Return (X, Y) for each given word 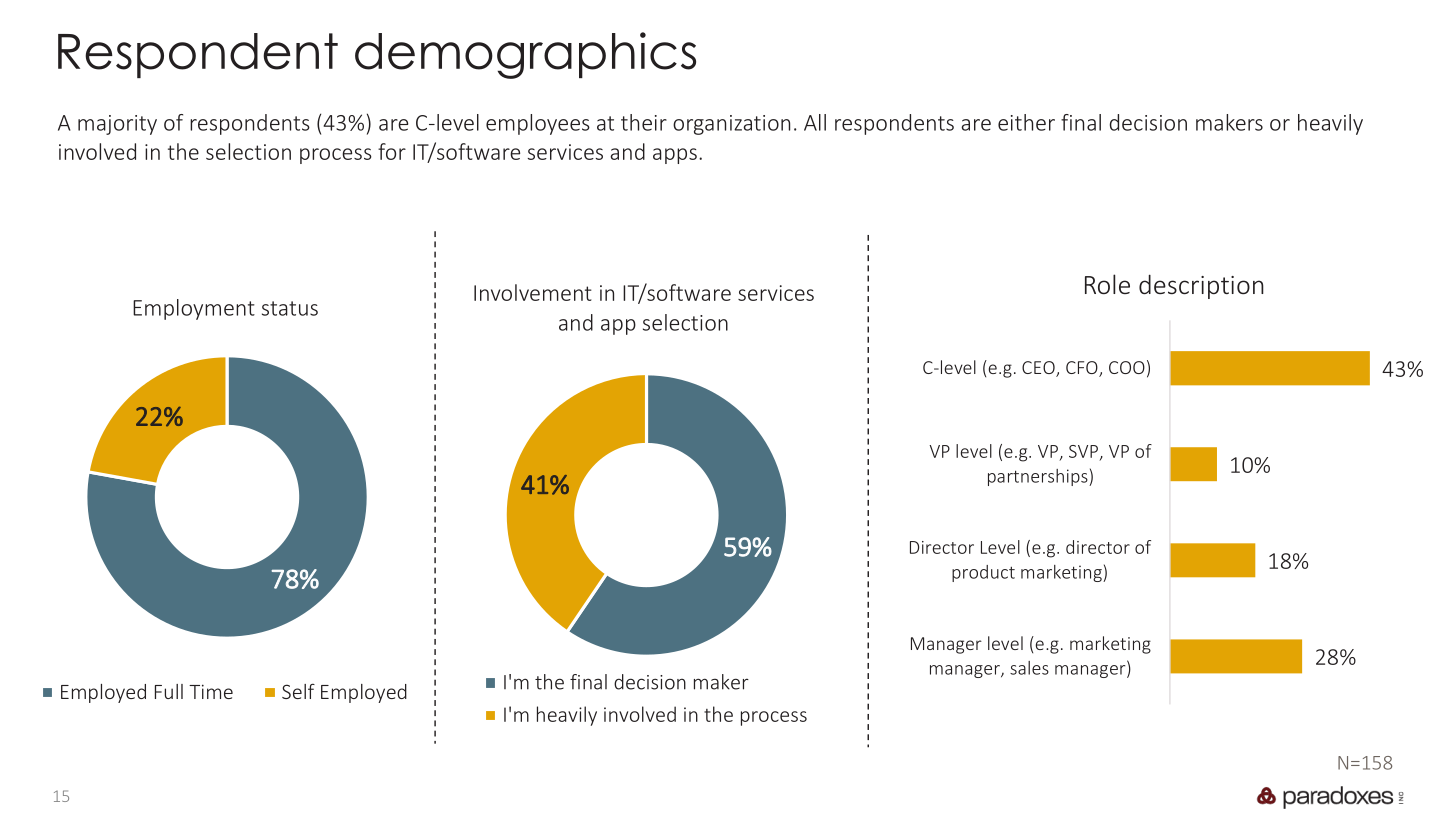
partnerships (1039, 477)
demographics (525, 55)
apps (675, 156)
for (392, 151)
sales (1029, 668)
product (983, 573)
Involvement (533, 292)
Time (211, 691)
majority (117, 125)
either (1026, 122)
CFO (1083, 369)
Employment (194, 309)
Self (298, 691)
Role (1107, 284)
